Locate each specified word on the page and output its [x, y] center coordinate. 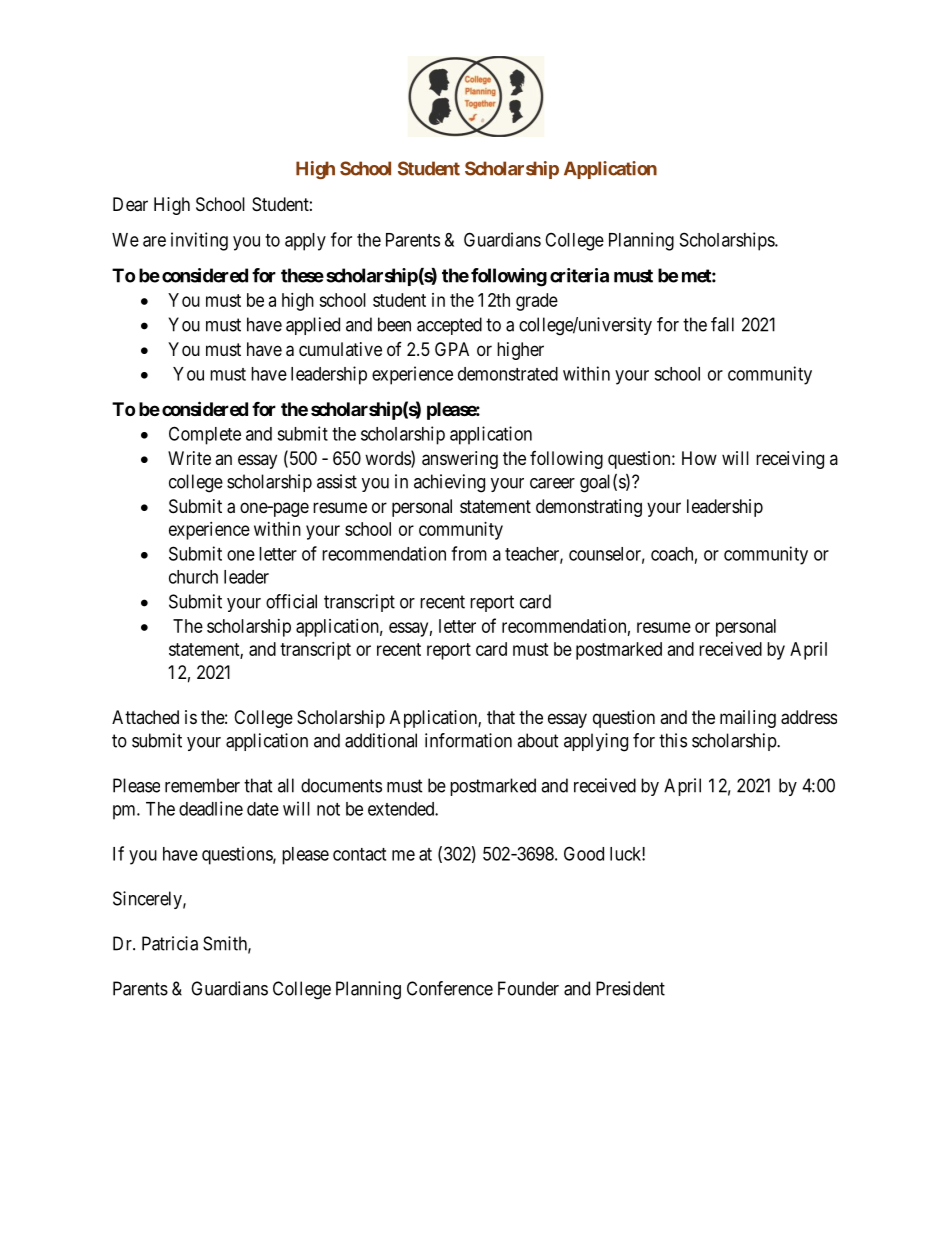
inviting [199, 241]
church [193, 577]
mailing [748, 719]
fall [722, 324]
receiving [790, 460]
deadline [211, 808]
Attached [145, 717]
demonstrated [508, 374]
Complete [205, 435]
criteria [579, 275]
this [673, 740]
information [468, 740]
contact [359, 854]
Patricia [170, 943]
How [699, 458]
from [469, 553]
